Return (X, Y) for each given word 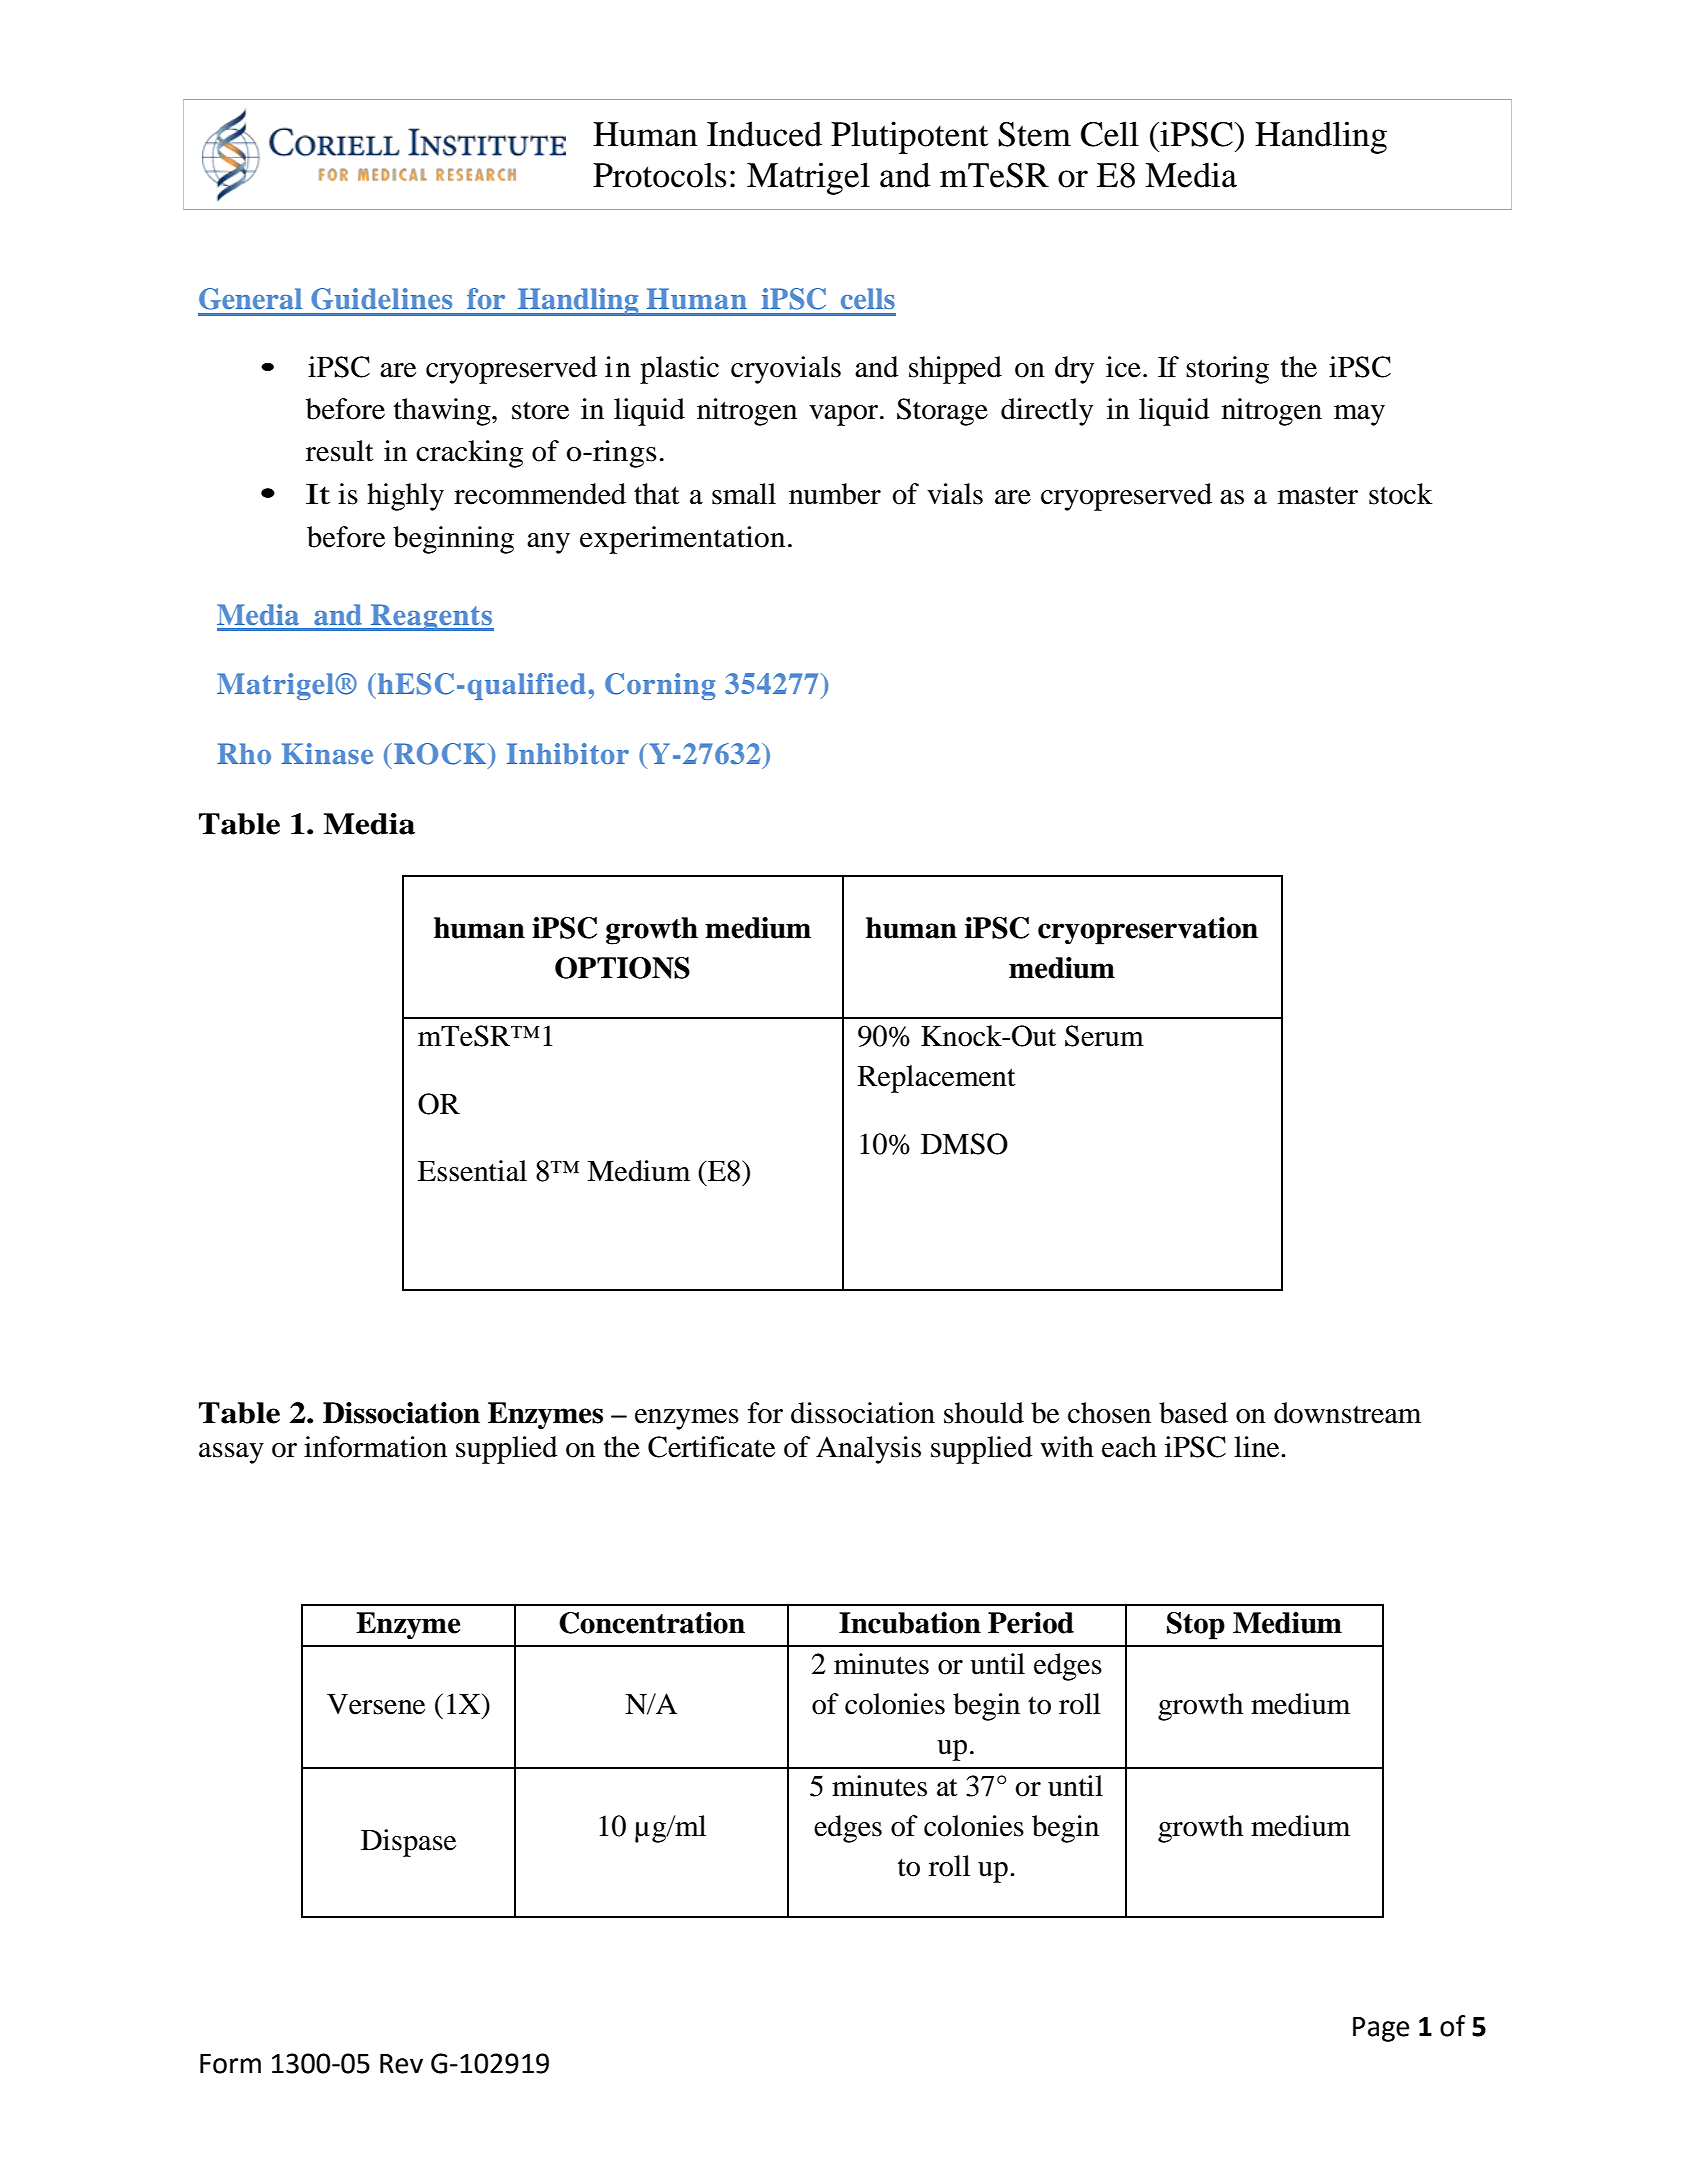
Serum (1104, 1036)
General (250, 299)
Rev (401, 2064)
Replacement (937, 1079)
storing (1227, 370)
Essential (472, 1171)
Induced (764, 134)
